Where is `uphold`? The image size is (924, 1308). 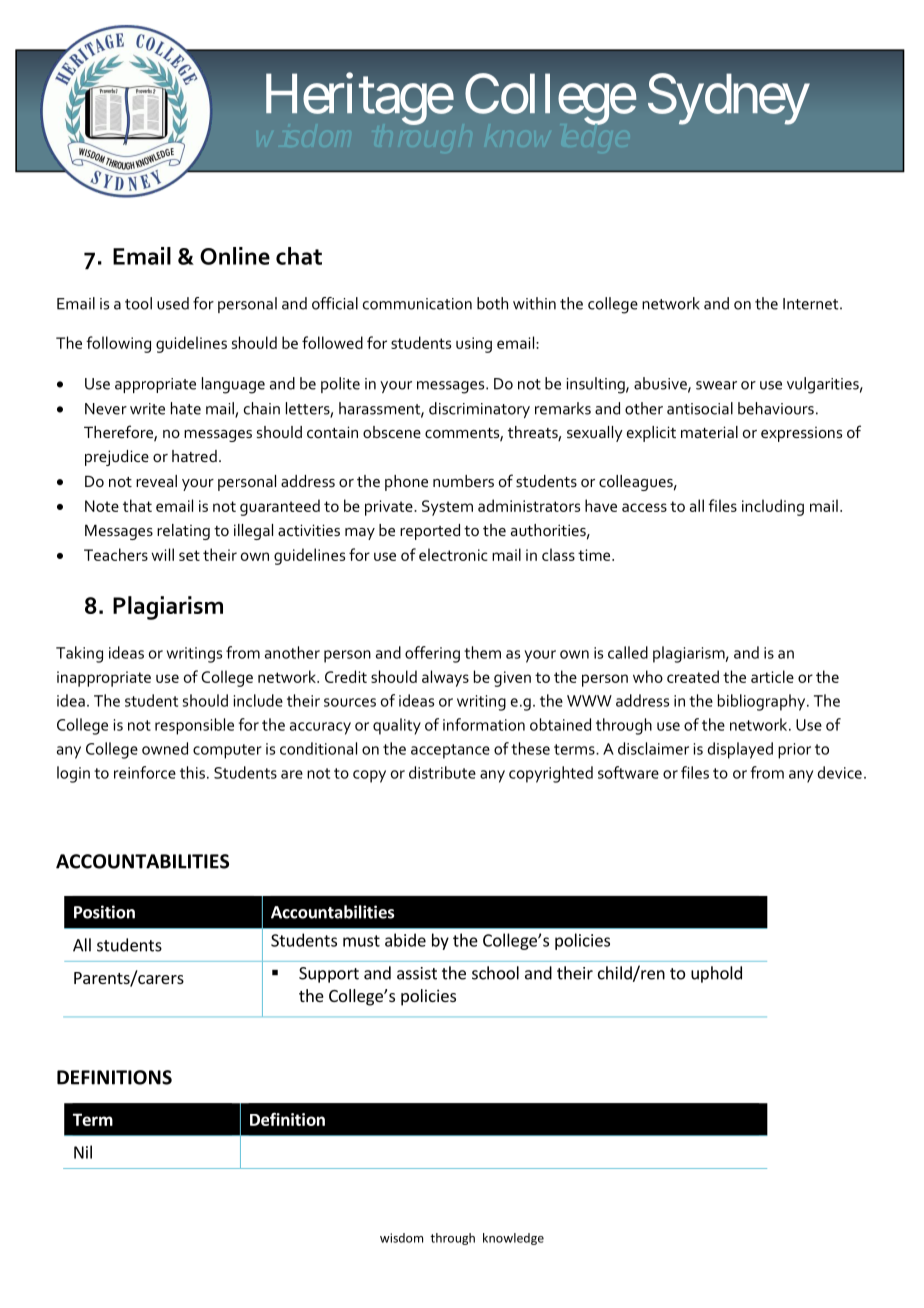
uphold is located at coordinates (716, 974).
